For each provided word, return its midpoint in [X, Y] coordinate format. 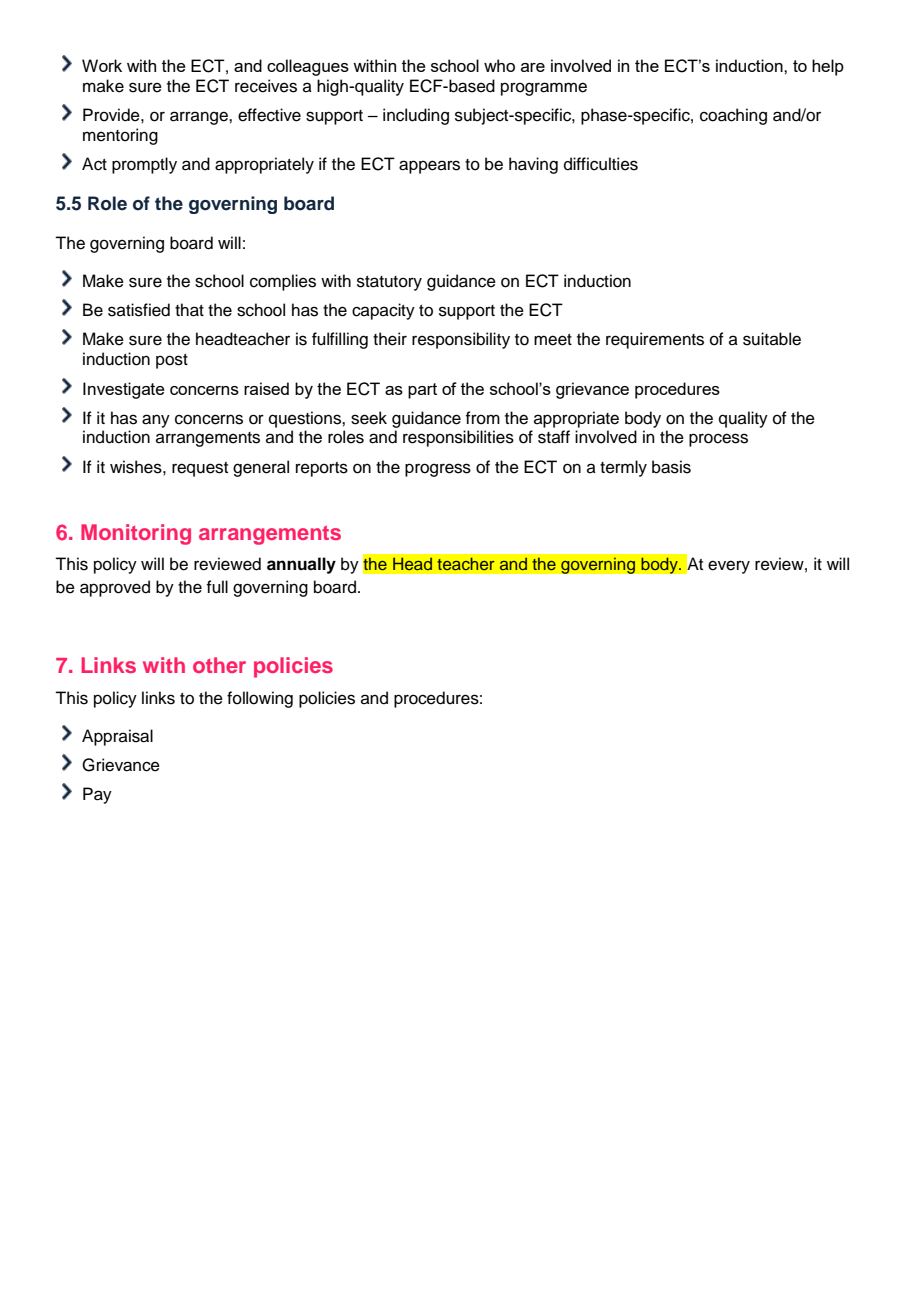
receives [266, 86]
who [499, 65]
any [156, 421]
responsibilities [458, 438]
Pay [97, 795]
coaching [733, 116]
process [718, 440]
